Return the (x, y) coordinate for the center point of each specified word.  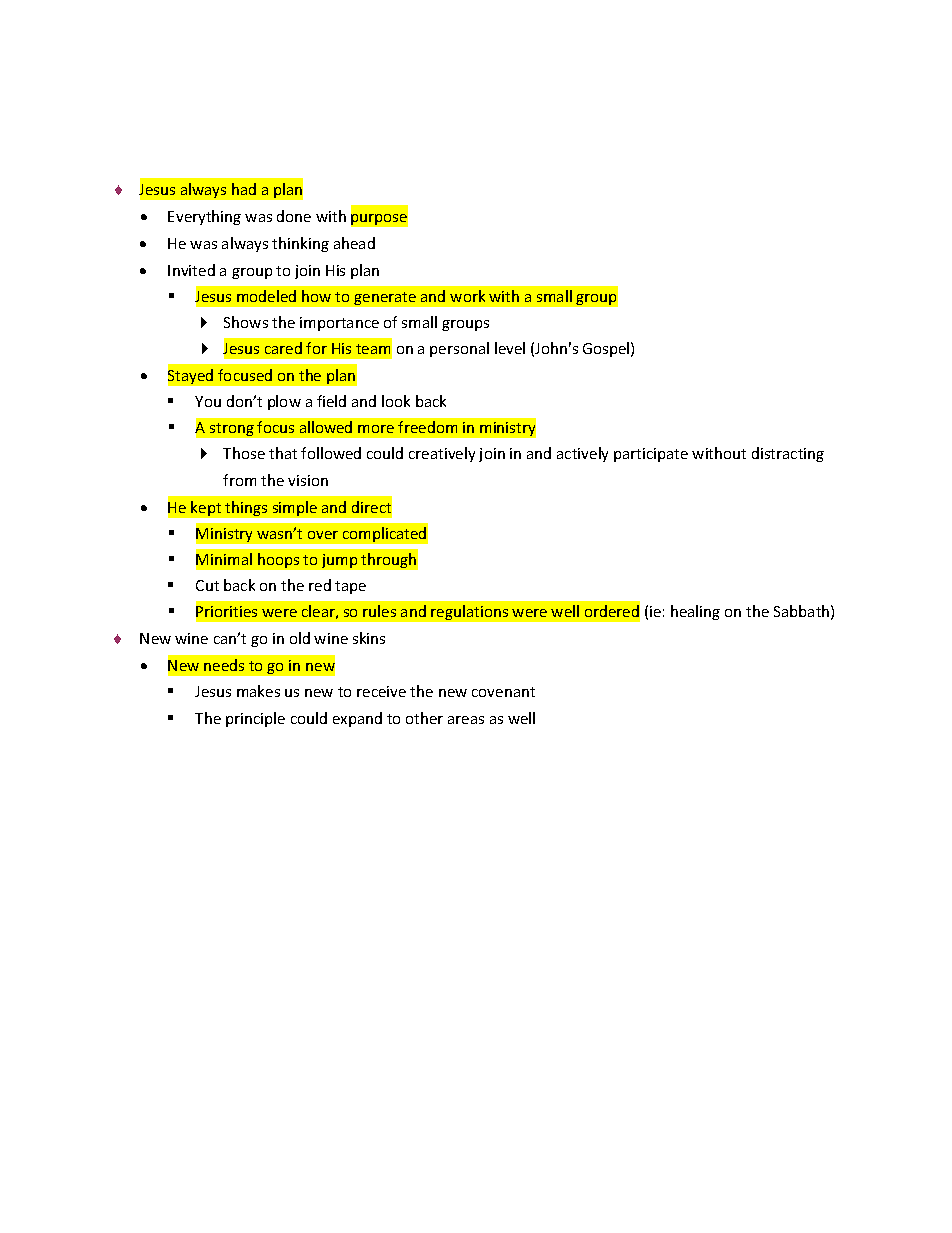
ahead (354, 243)
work (467, 296)
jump (339, 561)
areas (466, 720)
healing (695, 612)
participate (651, 455)
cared (283, 348)
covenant (503, 692)
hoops (278, 560)
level (510, 348)
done (294, 216)
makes (258, 691)
